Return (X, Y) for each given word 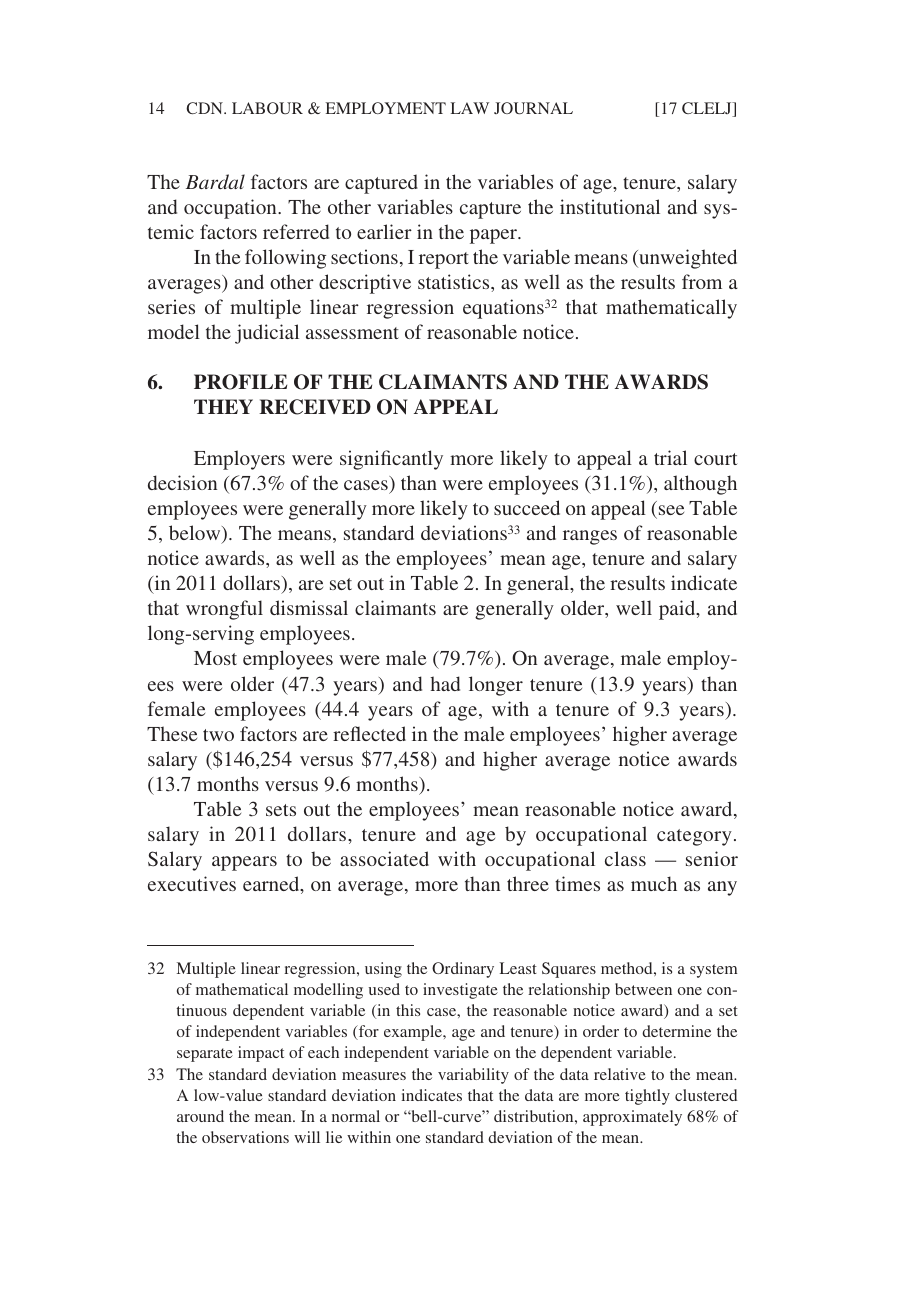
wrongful (224, 610)
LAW (469, 108)
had (445, 683)
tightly (647, 1097)
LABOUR (267, 108)
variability (473, 1076)
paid (678, 610)
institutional (610, 206)
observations (245, 1137)
